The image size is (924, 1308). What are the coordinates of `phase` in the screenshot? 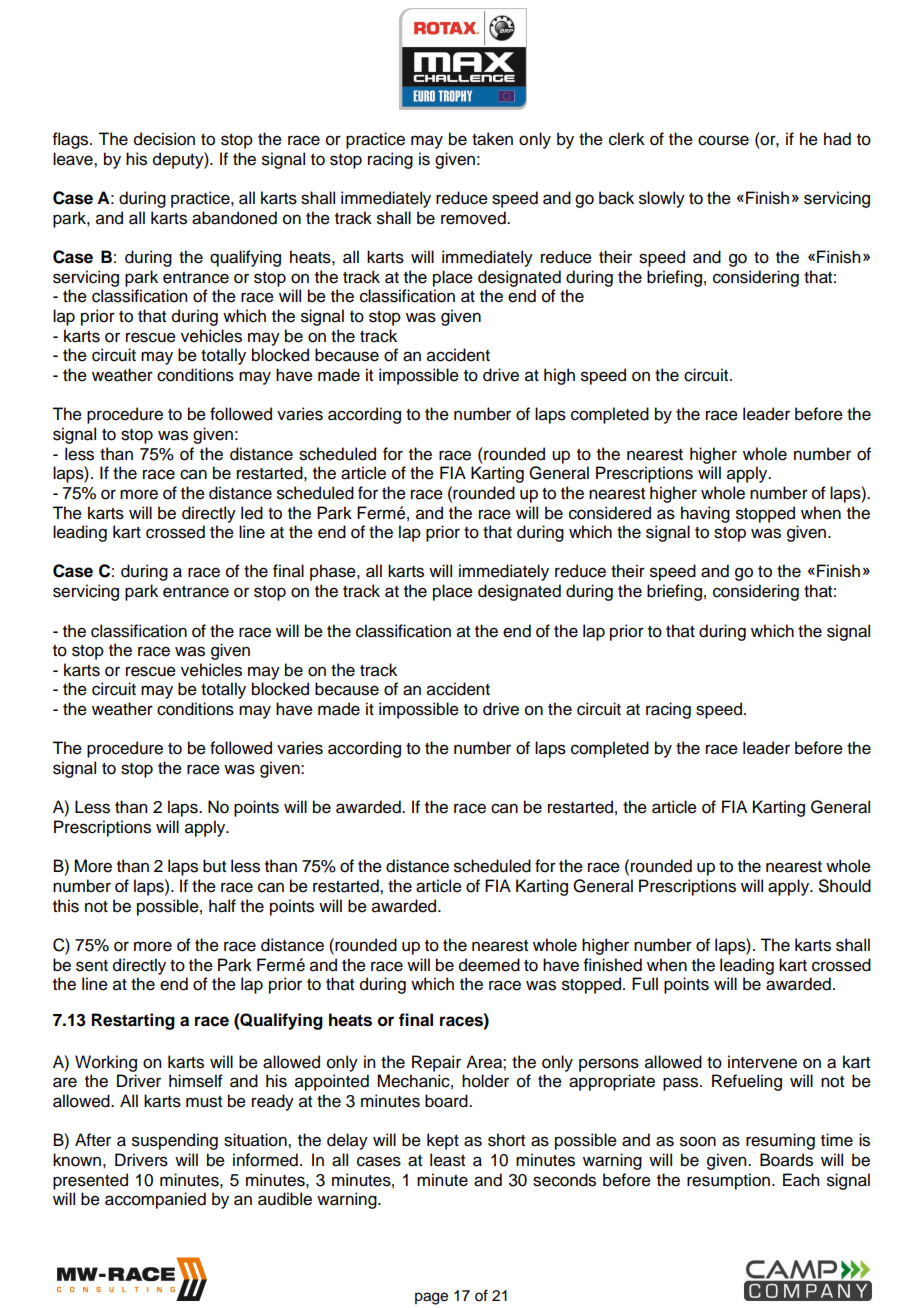 It's located at (334, 572).
